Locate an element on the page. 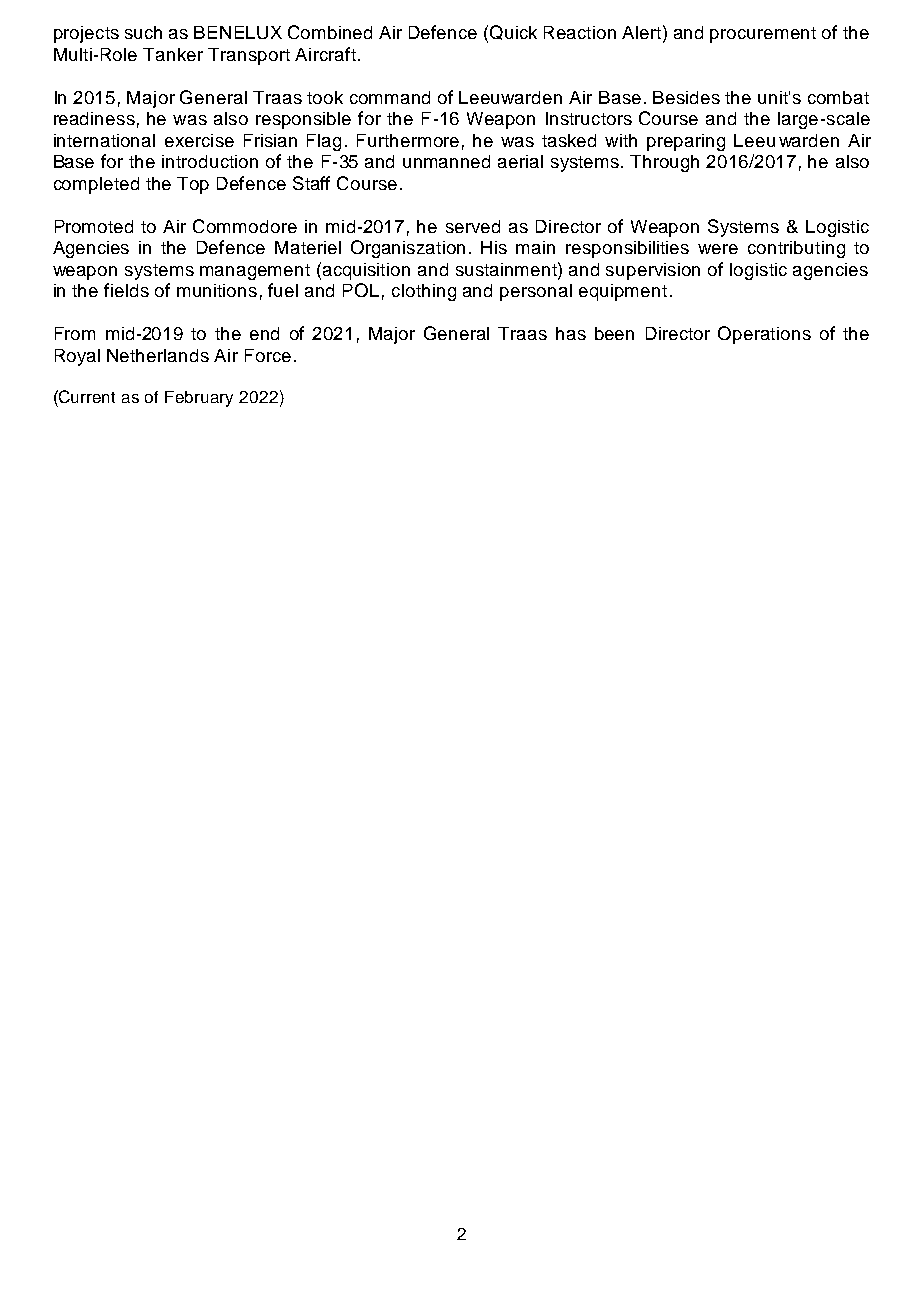 Image resolution: width=924 pixels, height=1307 pixels. were is located at coordinates (718, 249).
